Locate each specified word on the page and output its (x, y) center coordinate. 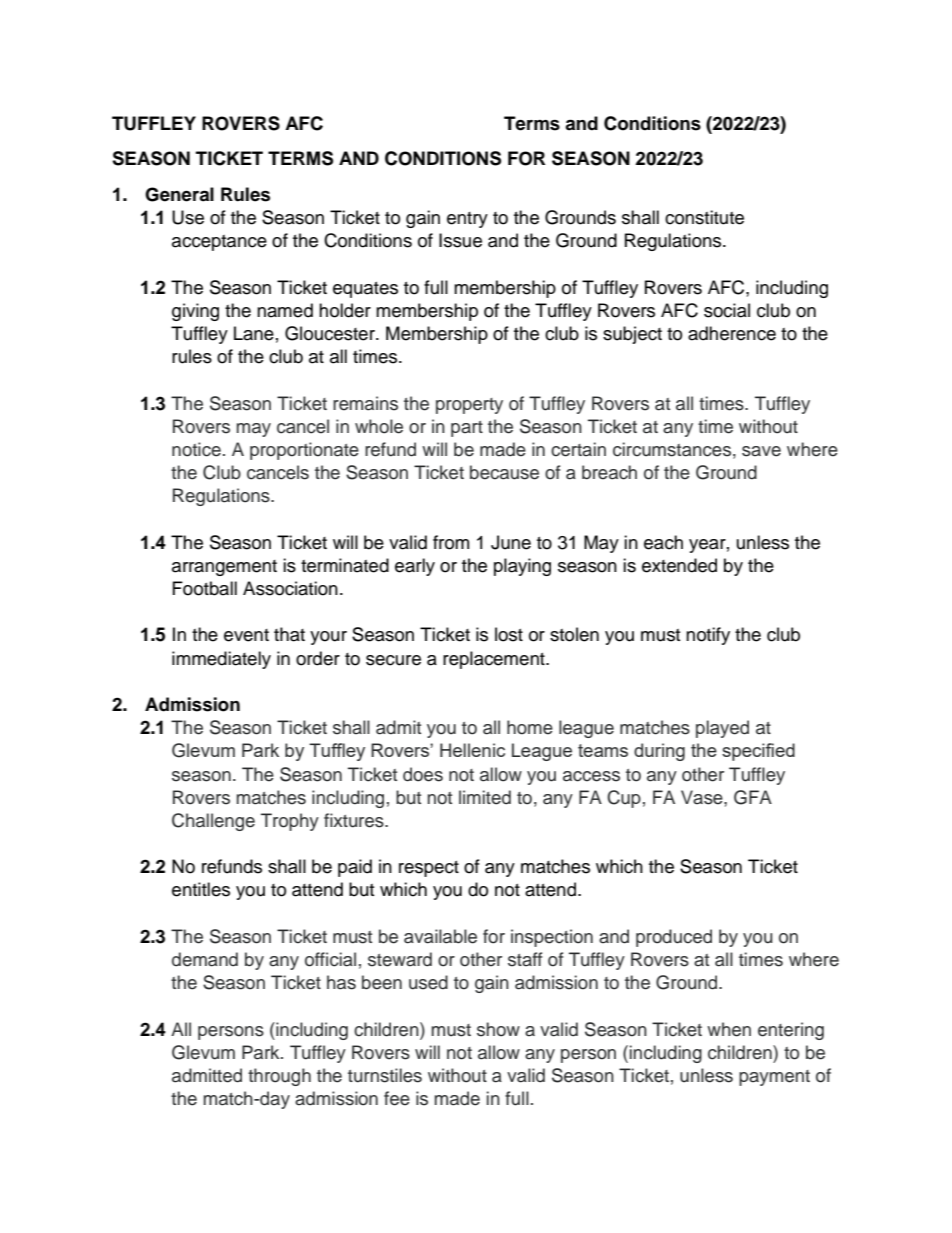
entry (467, 220)
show (498, 1029)
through (279, 1077)
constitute (704, 217)
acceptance (219, 243)
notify (708, 636)
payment (774, 1078)
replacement (495, 660)
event (246, 635)
